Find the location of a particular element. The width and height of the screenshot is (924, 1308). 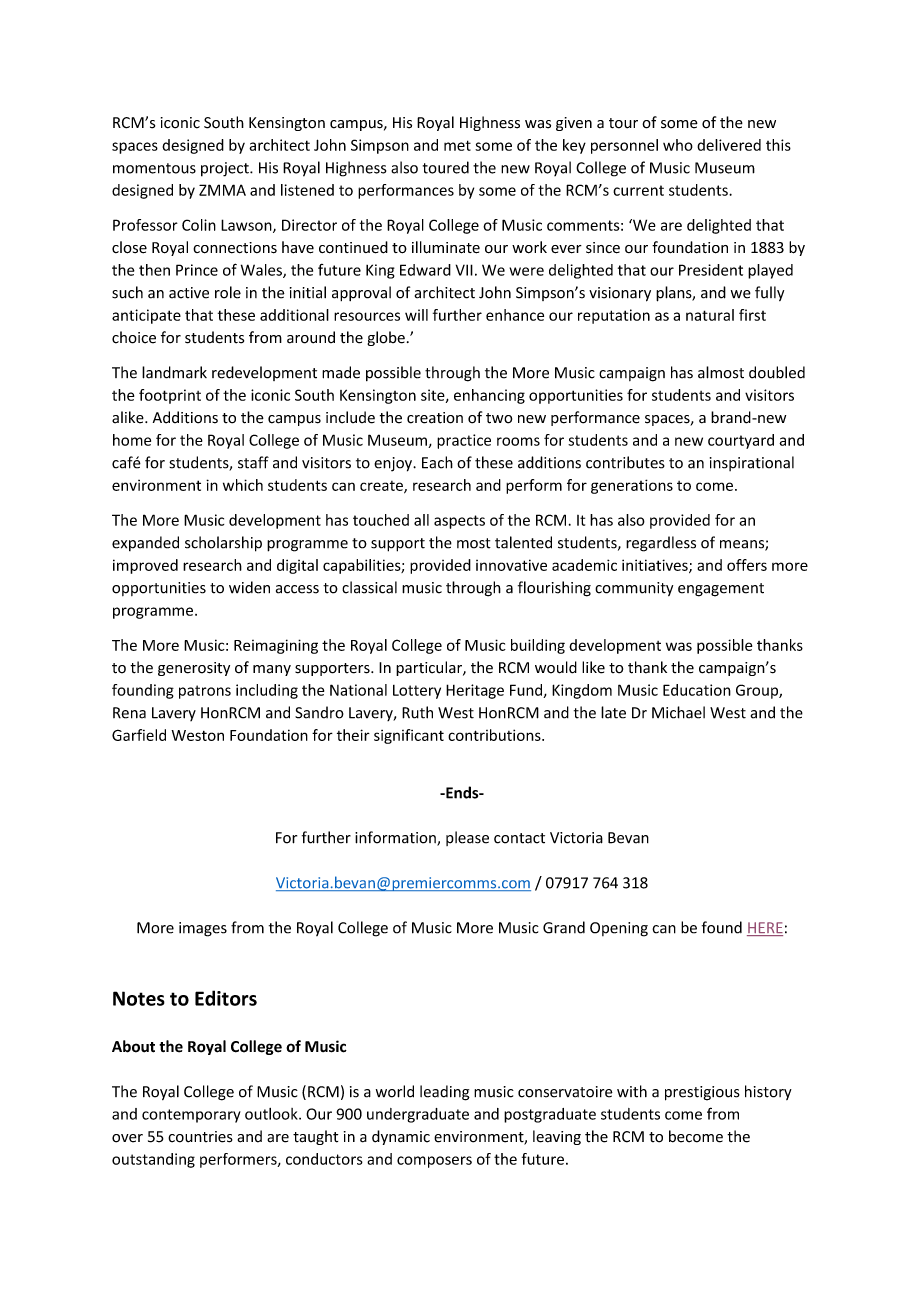

who is located at coordinates (678, 145).
